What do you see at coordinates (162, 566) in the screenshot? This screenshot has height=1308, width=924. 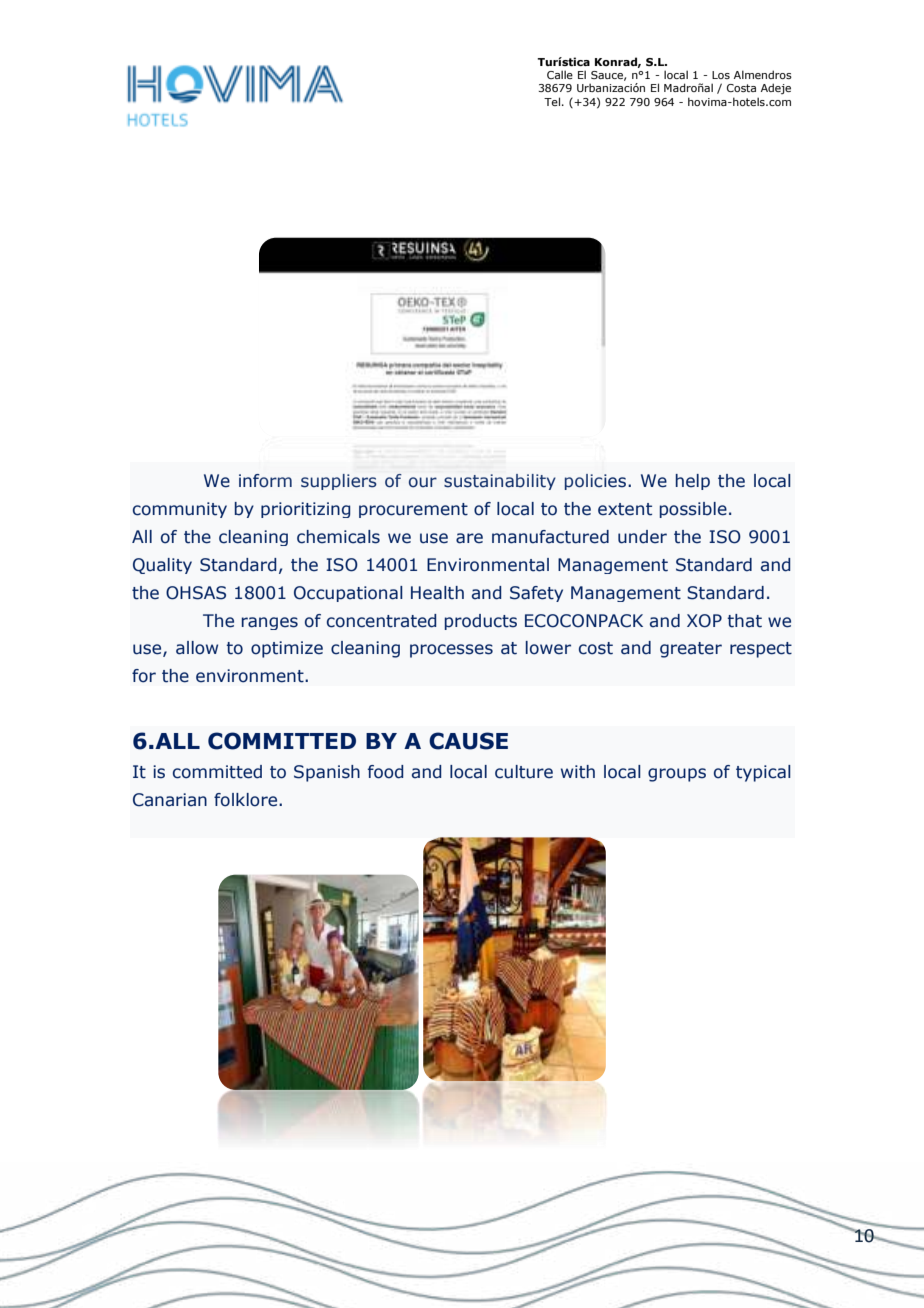 I see `Quality` at bounding box center [162, 566].
